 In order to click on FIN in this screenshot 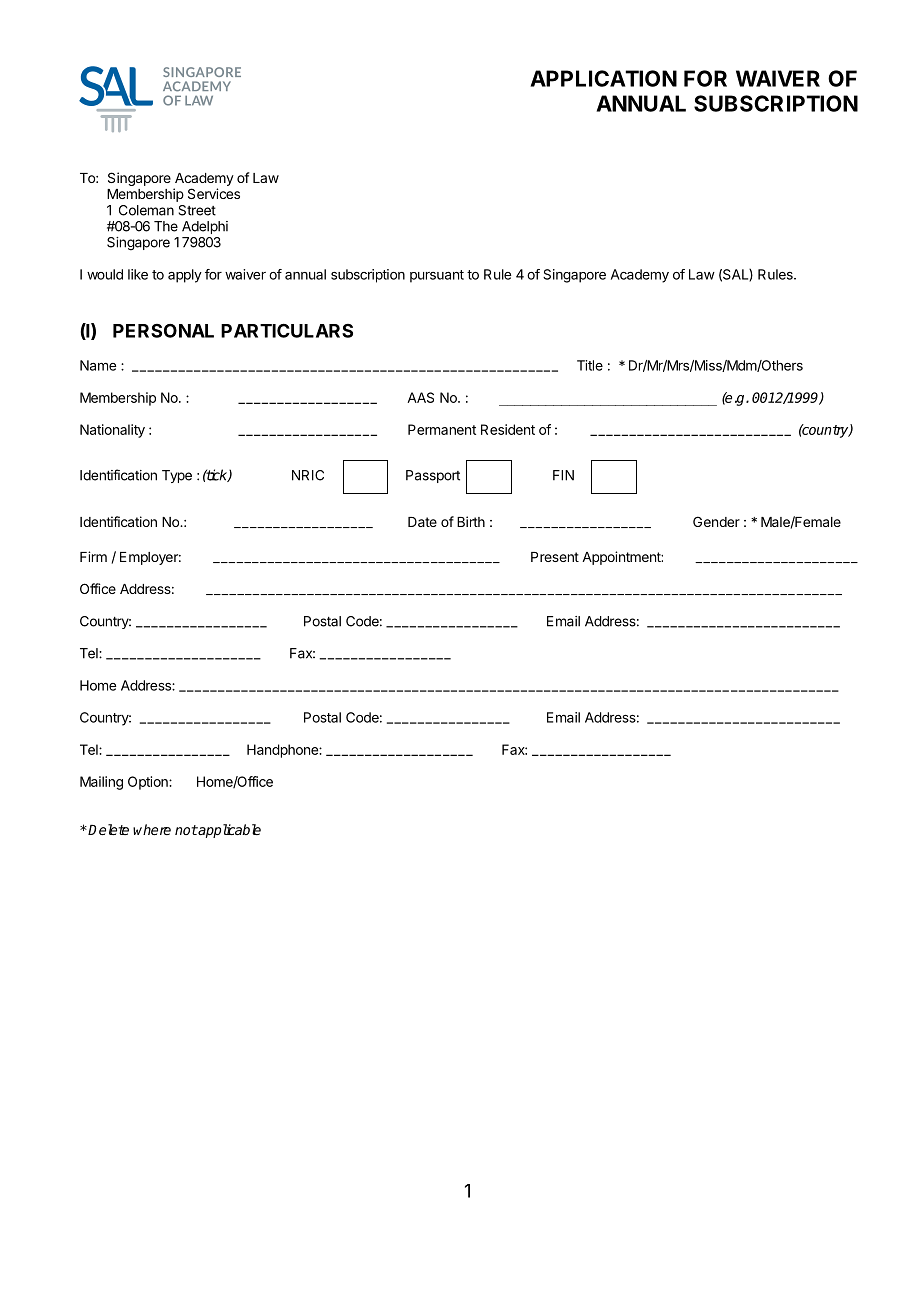, I will do `click(563, 475)`.
